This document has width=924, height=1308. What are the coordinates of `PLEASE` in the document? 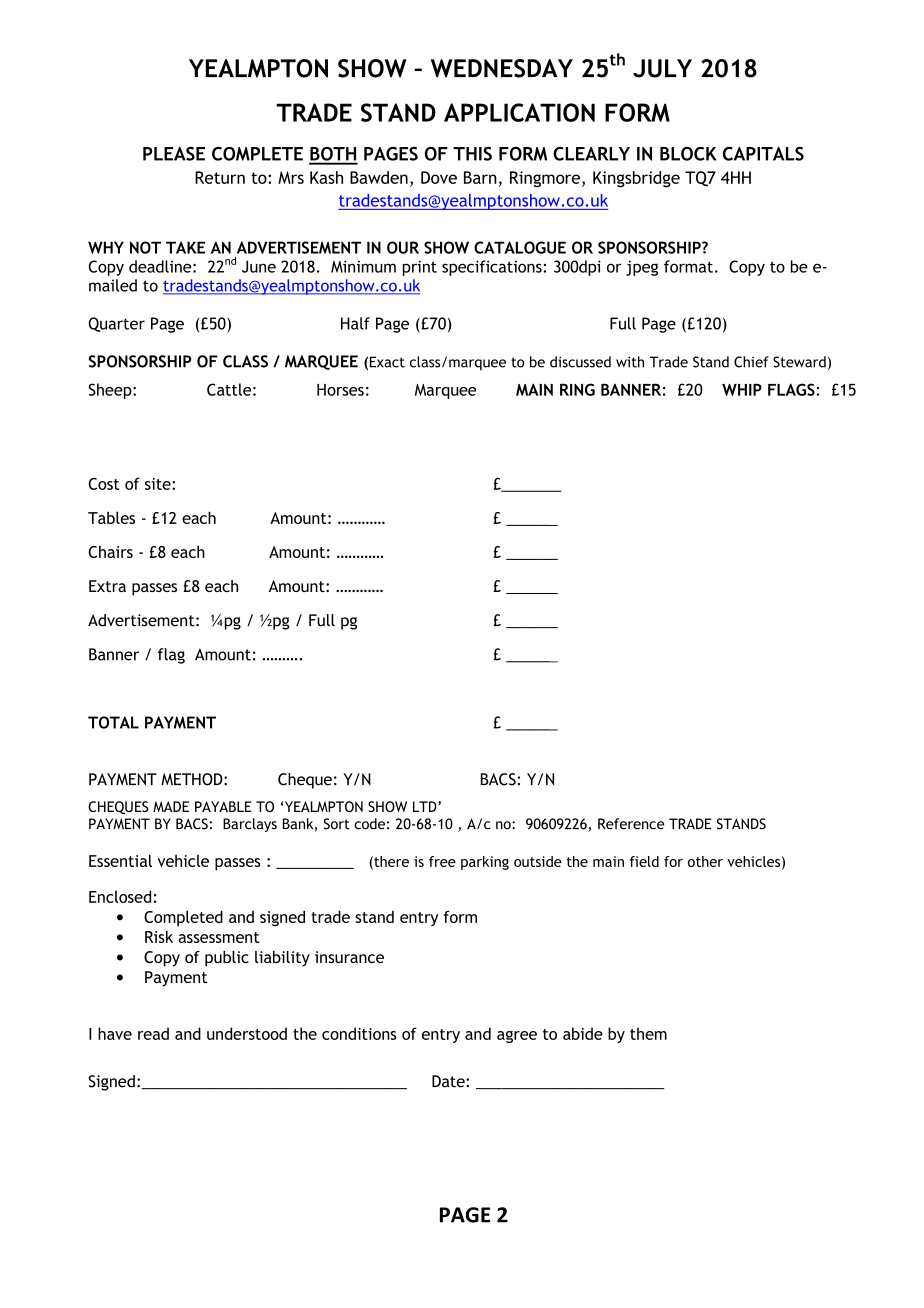 It's located at (174, 154).
